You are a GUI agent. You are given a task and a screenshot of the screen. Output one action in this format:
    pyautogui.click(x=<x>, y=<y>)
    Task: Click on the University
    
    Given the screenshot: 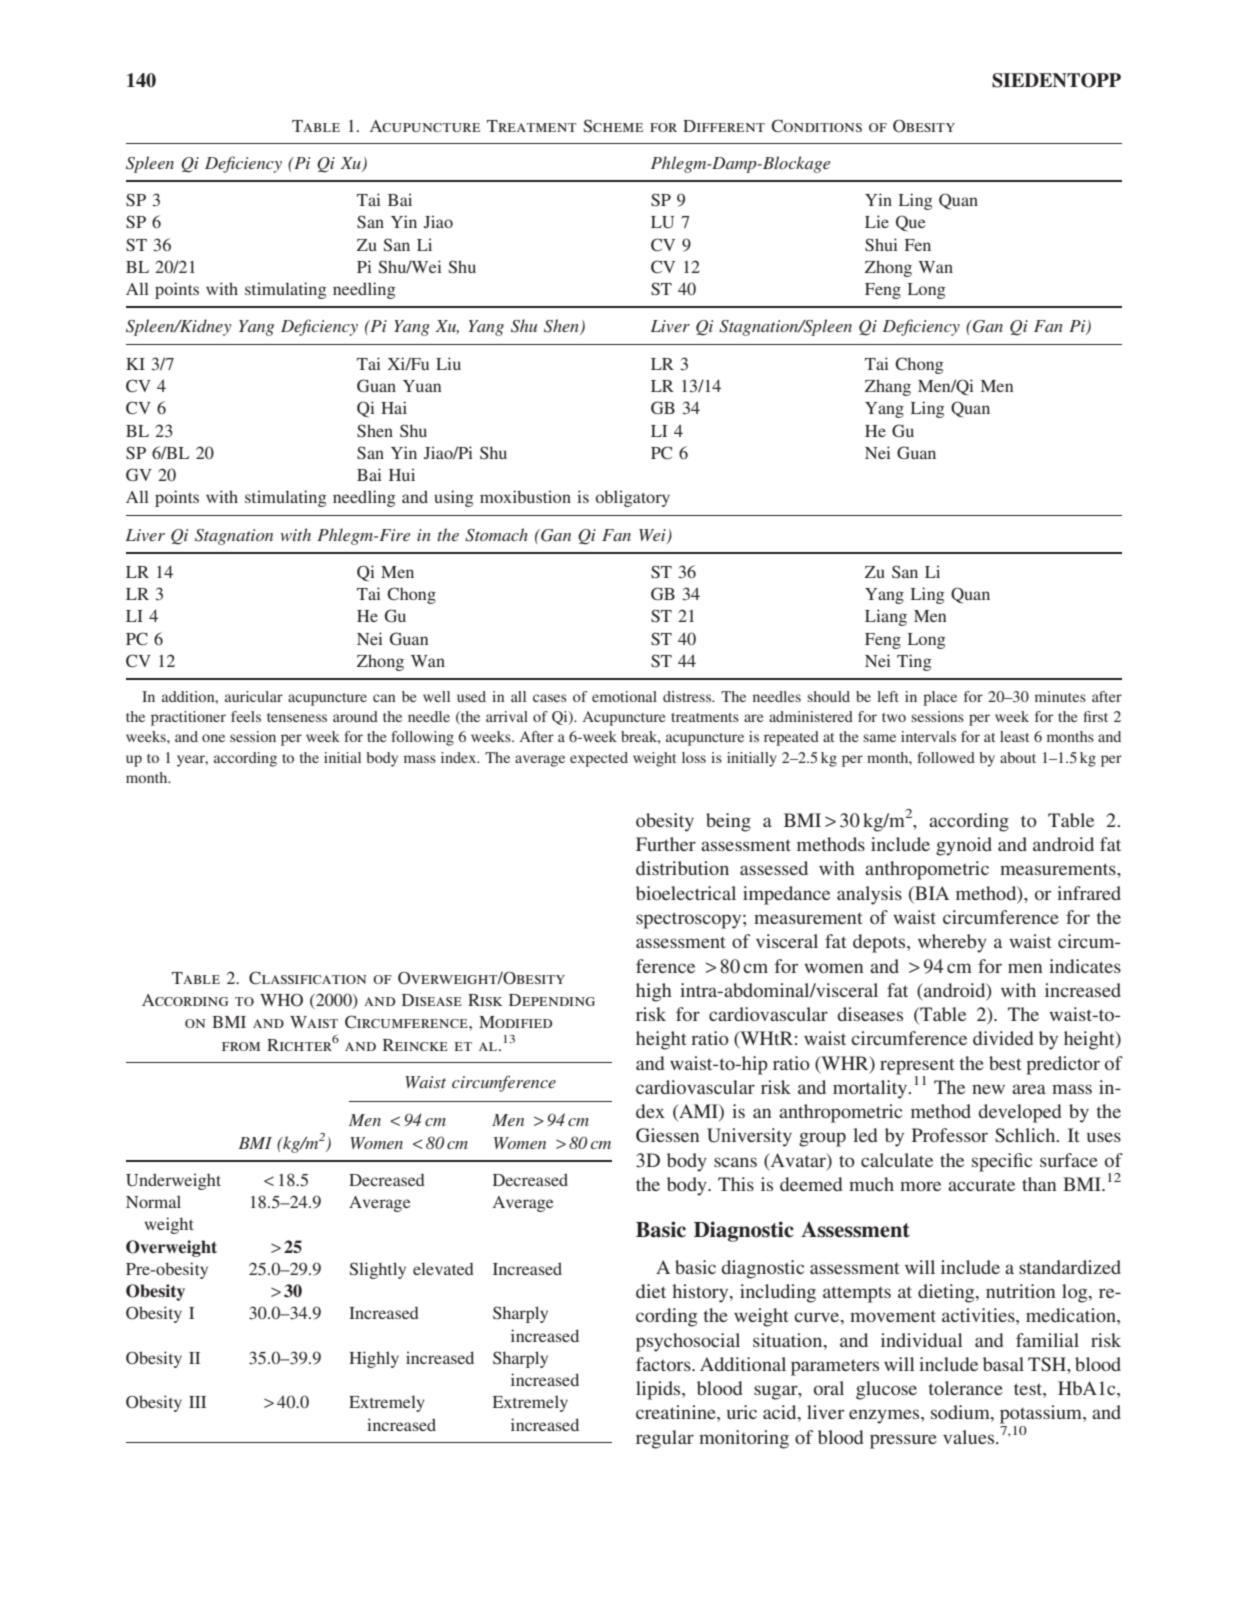 What is the action you would take?
    pyautogui.click(x=749, y=1137)
